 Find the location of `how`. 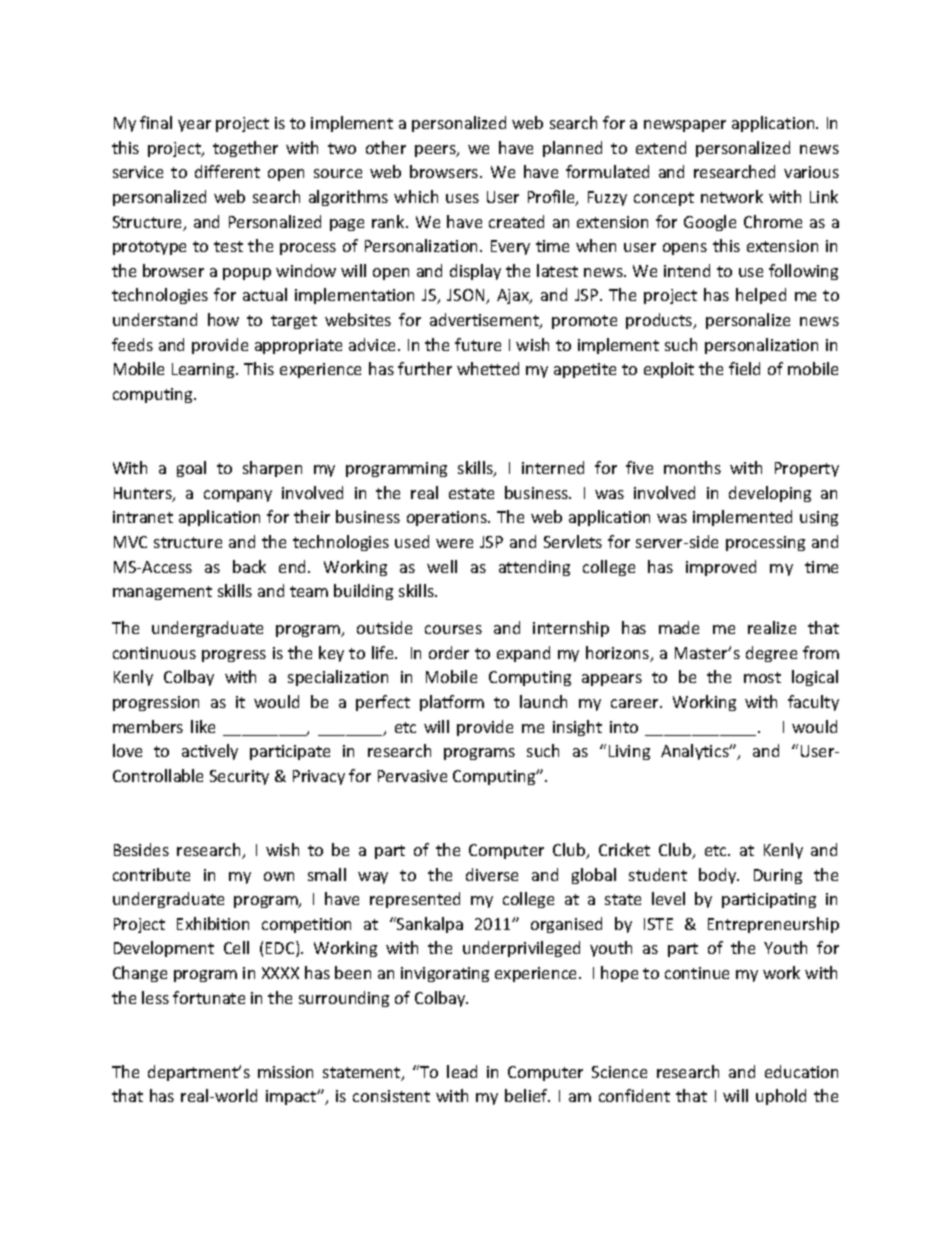

how is located at coordinates (223, 319).
